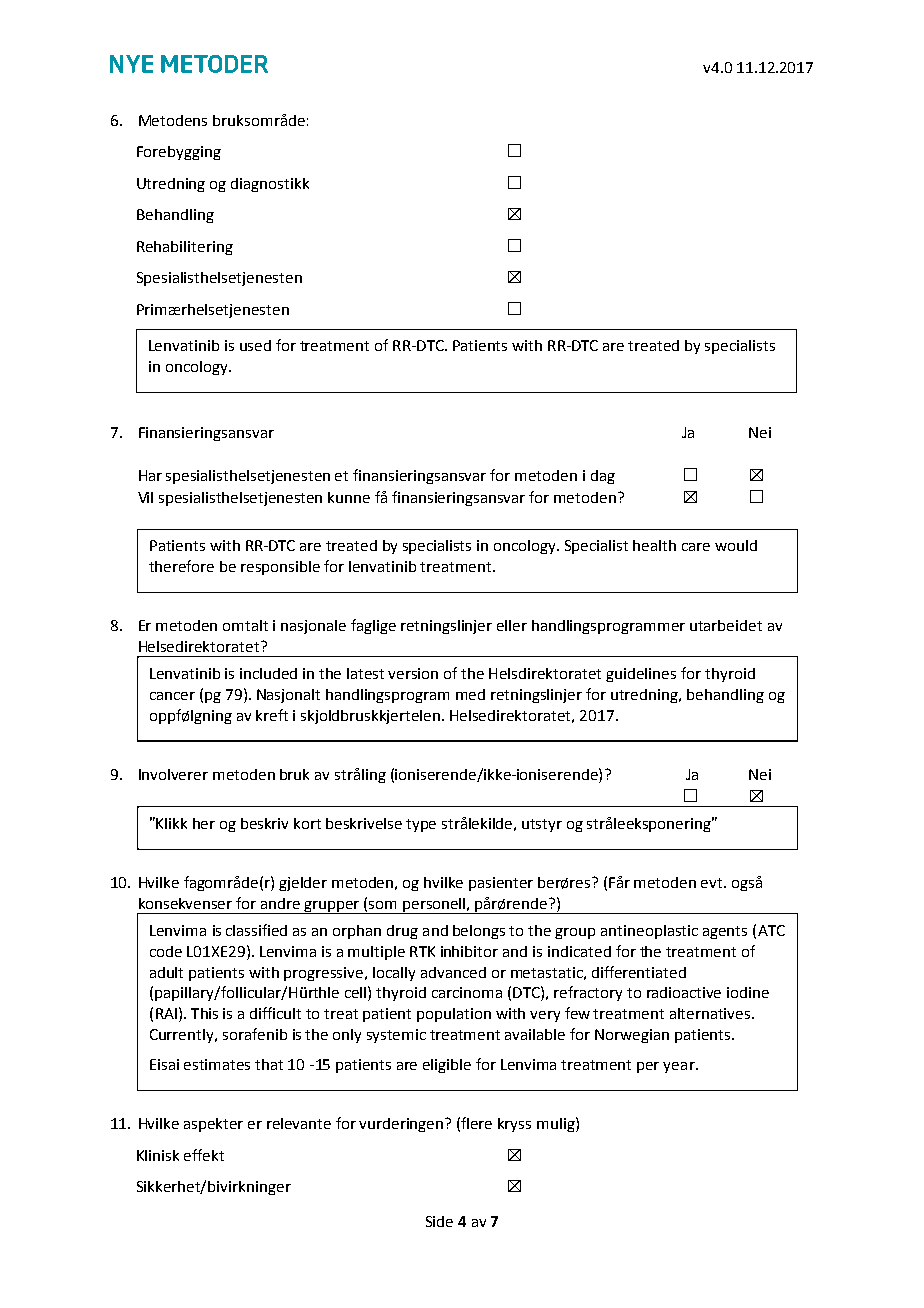 The width and height of the screenshot is (924, 1308). What do you see at coordinates (204, 1013) in the screenshot?
I see `This` at bounding box center [204, 1013].
